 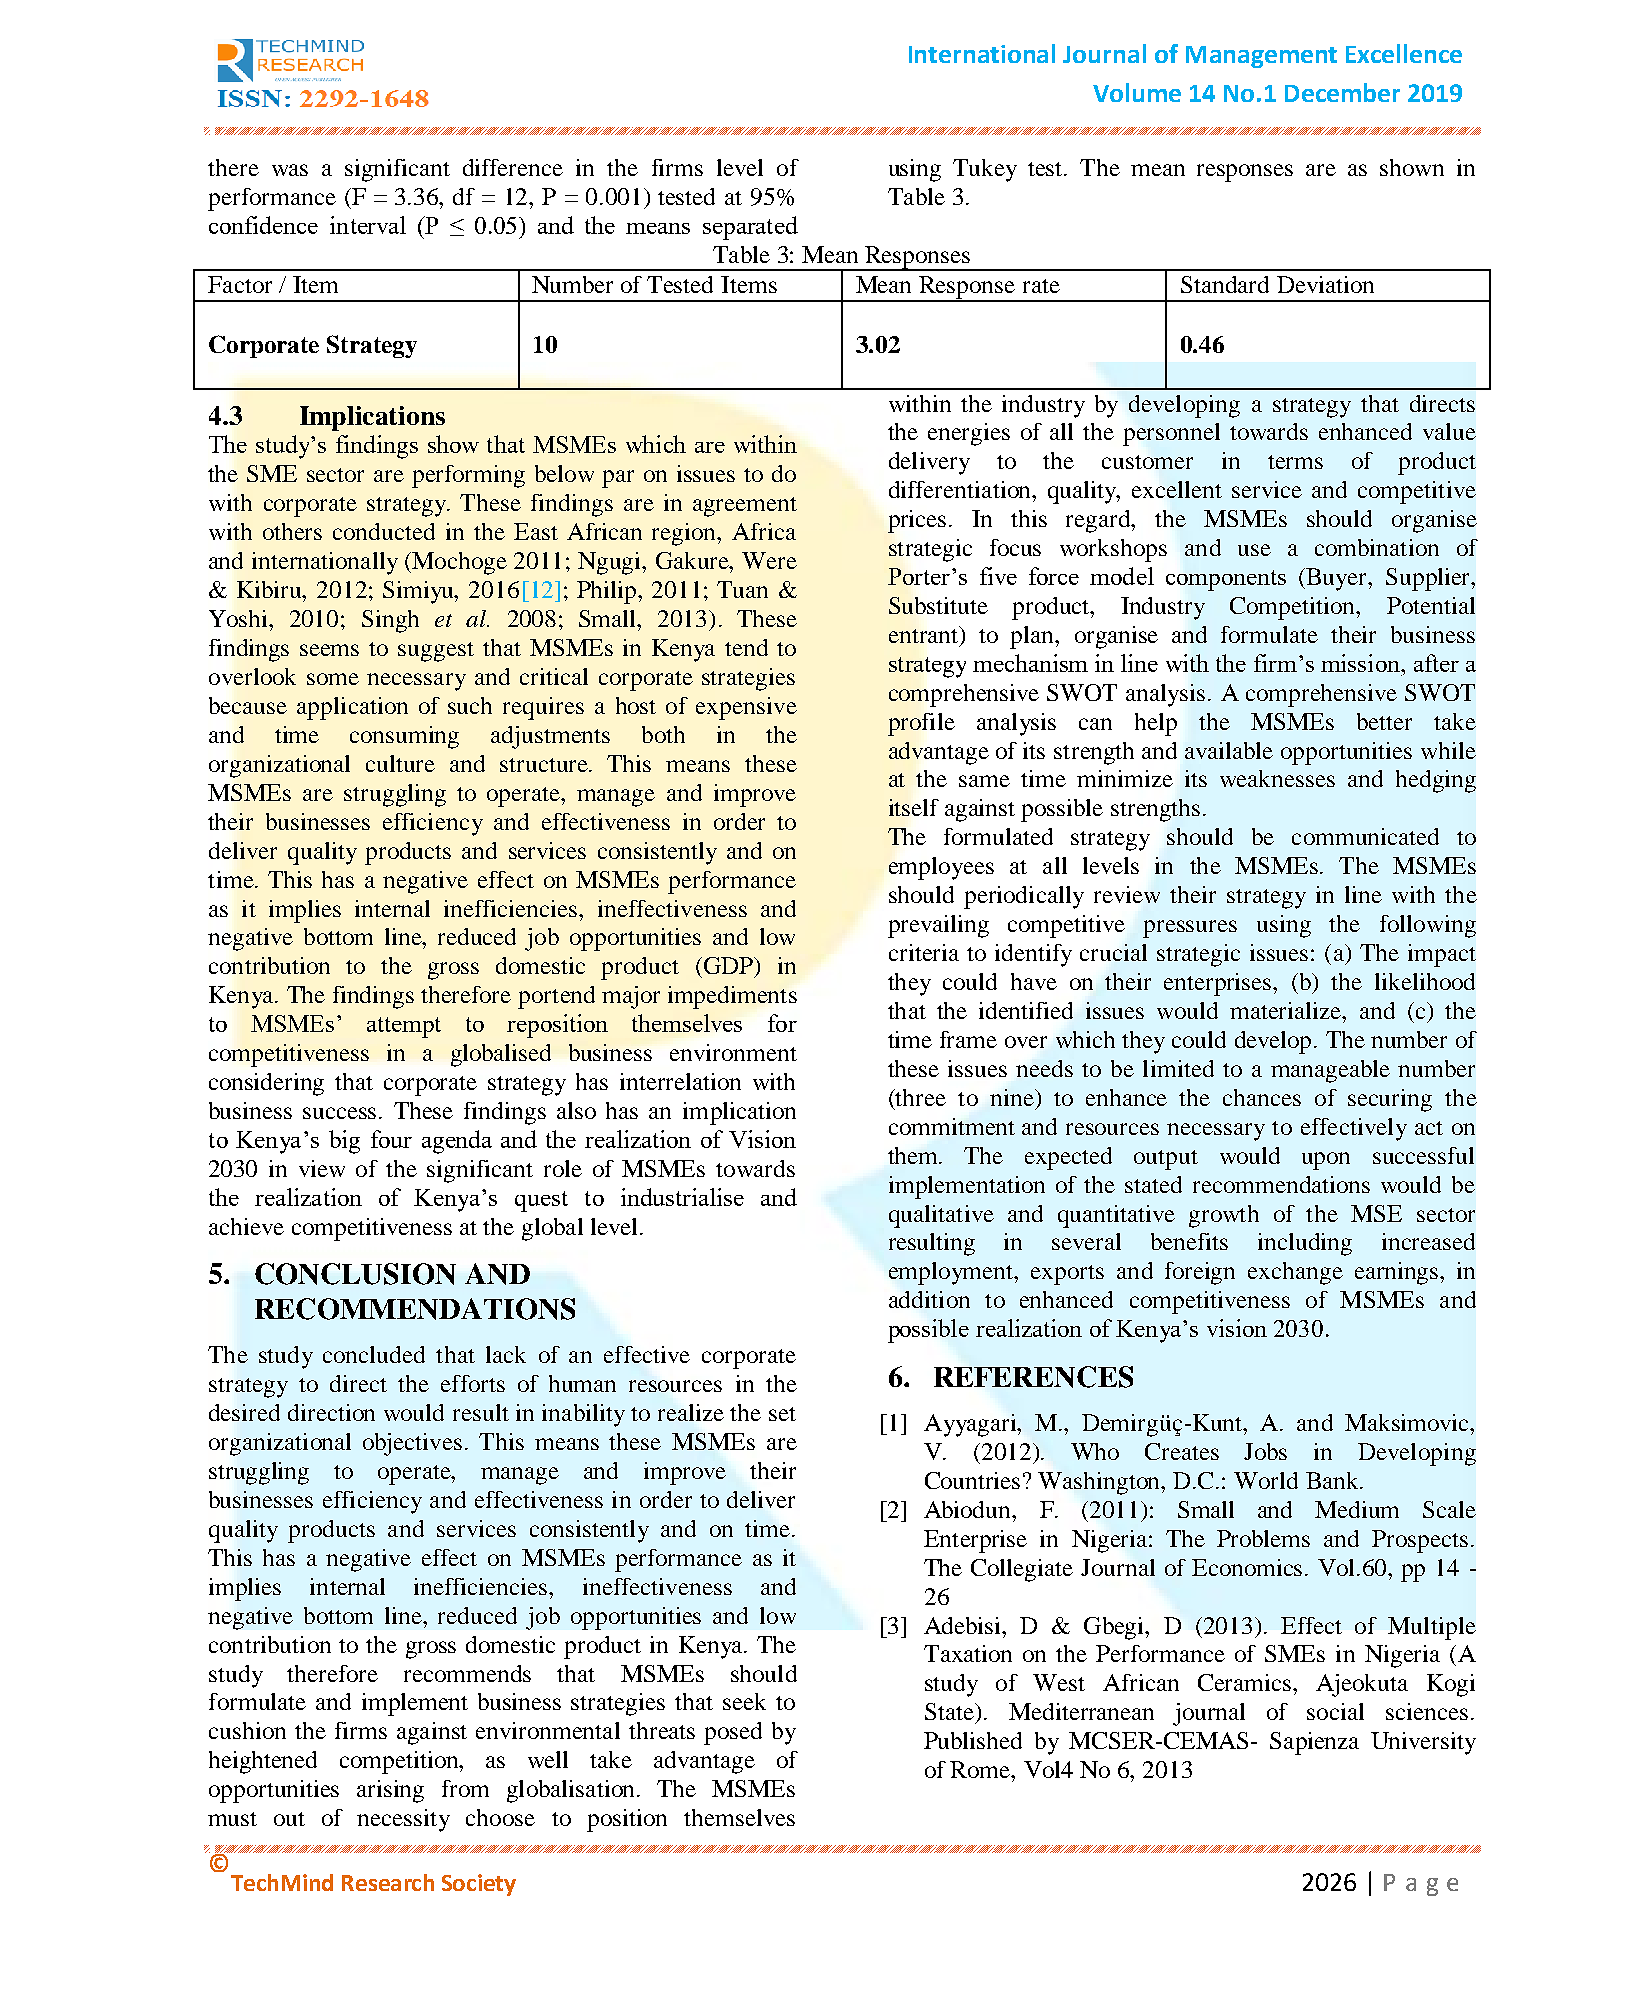 I want to click on Rome, so click(x=981, y=1769).
